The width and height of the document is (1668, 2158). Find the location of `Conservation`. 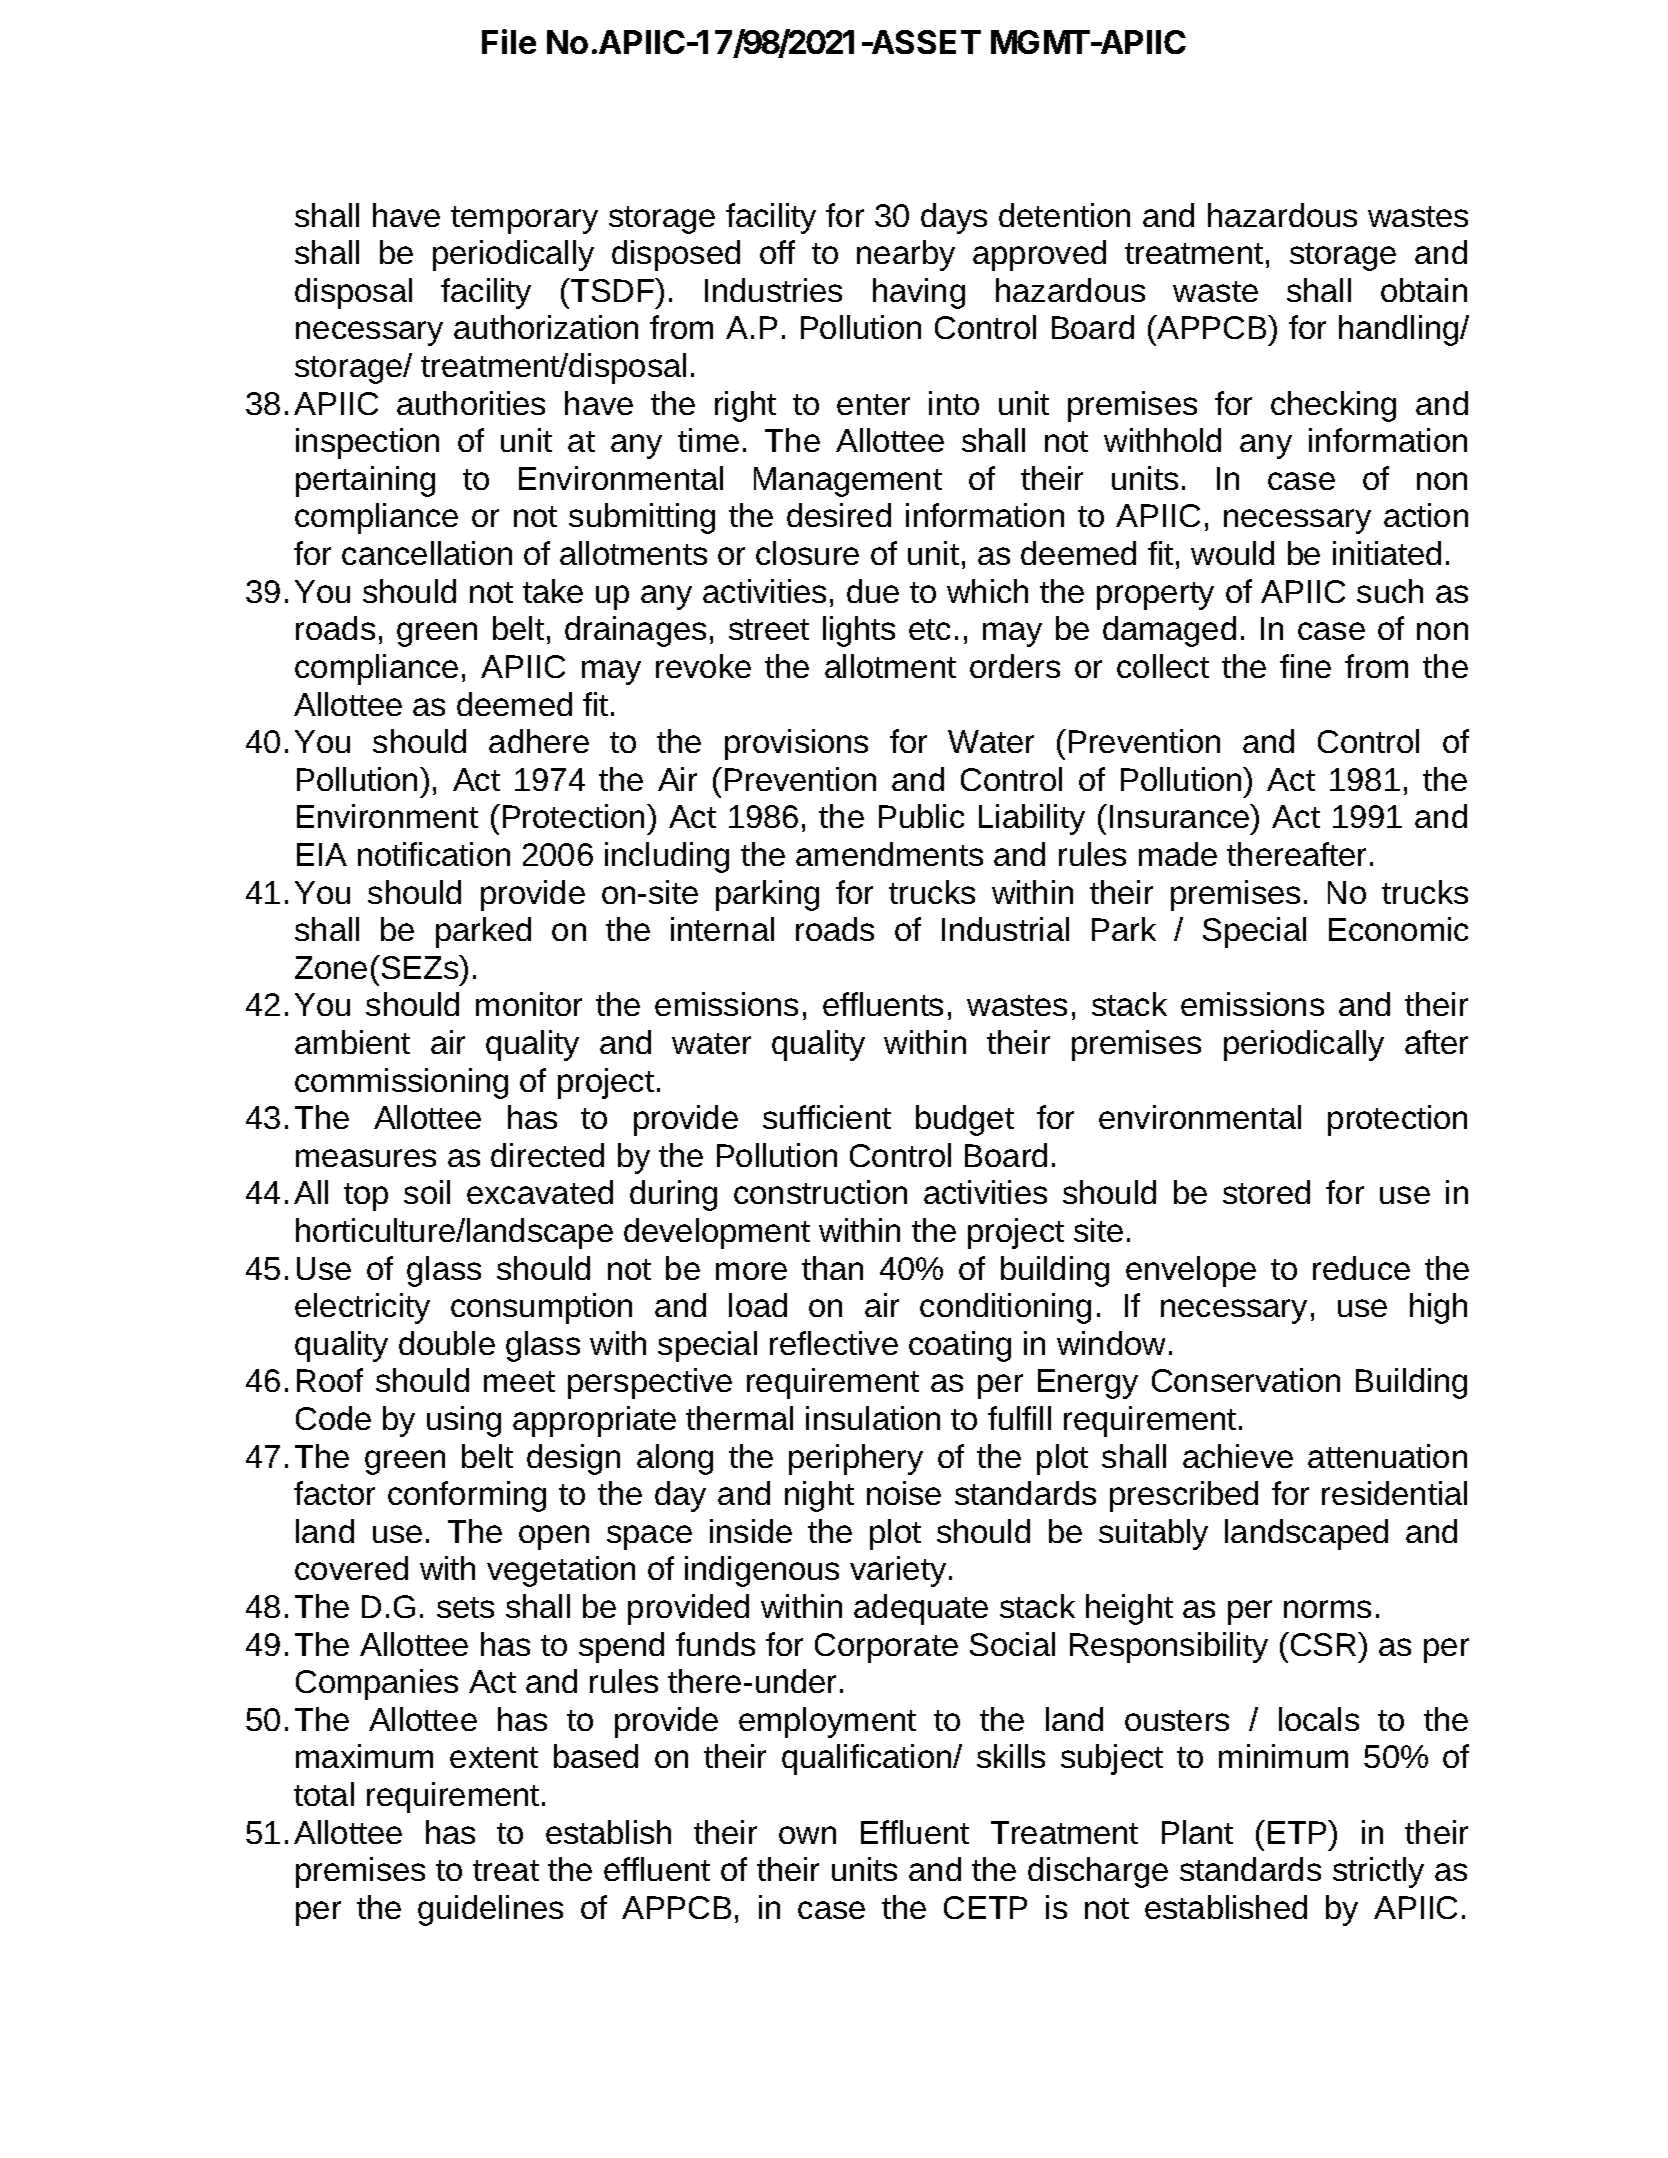

Conservation is located at coordinates (1246, 1380).
